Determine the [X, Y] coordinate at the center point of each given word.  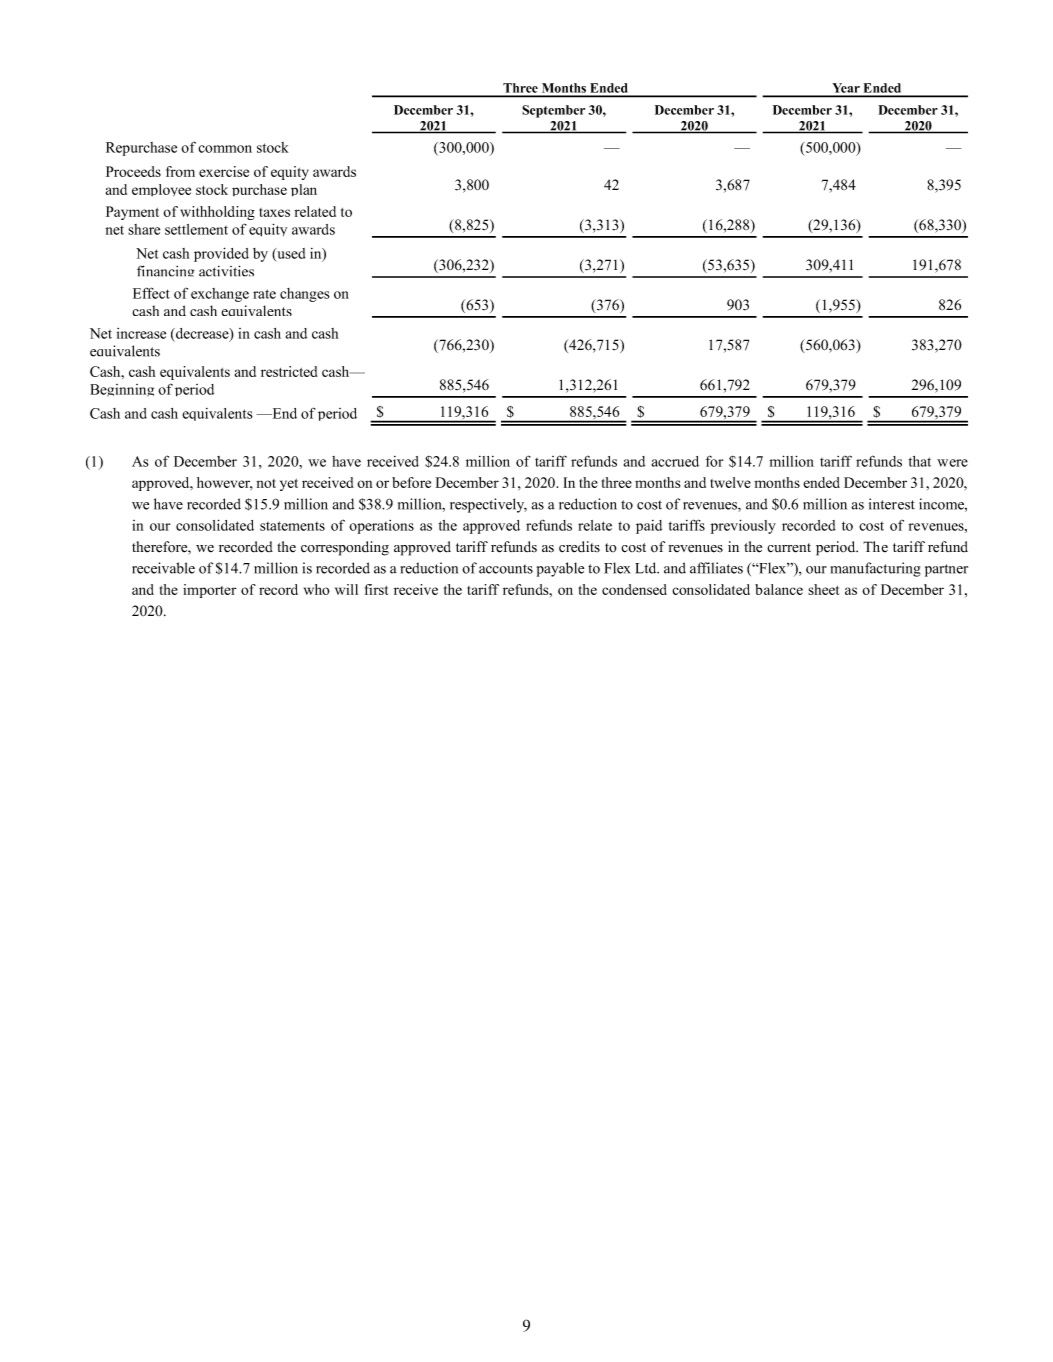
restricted [289, 371]
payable [560, 569]
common [225, 149]
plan [304, 190]
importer [210, 591]
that [920, 461]
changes [305, 295]
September [553, 111]
